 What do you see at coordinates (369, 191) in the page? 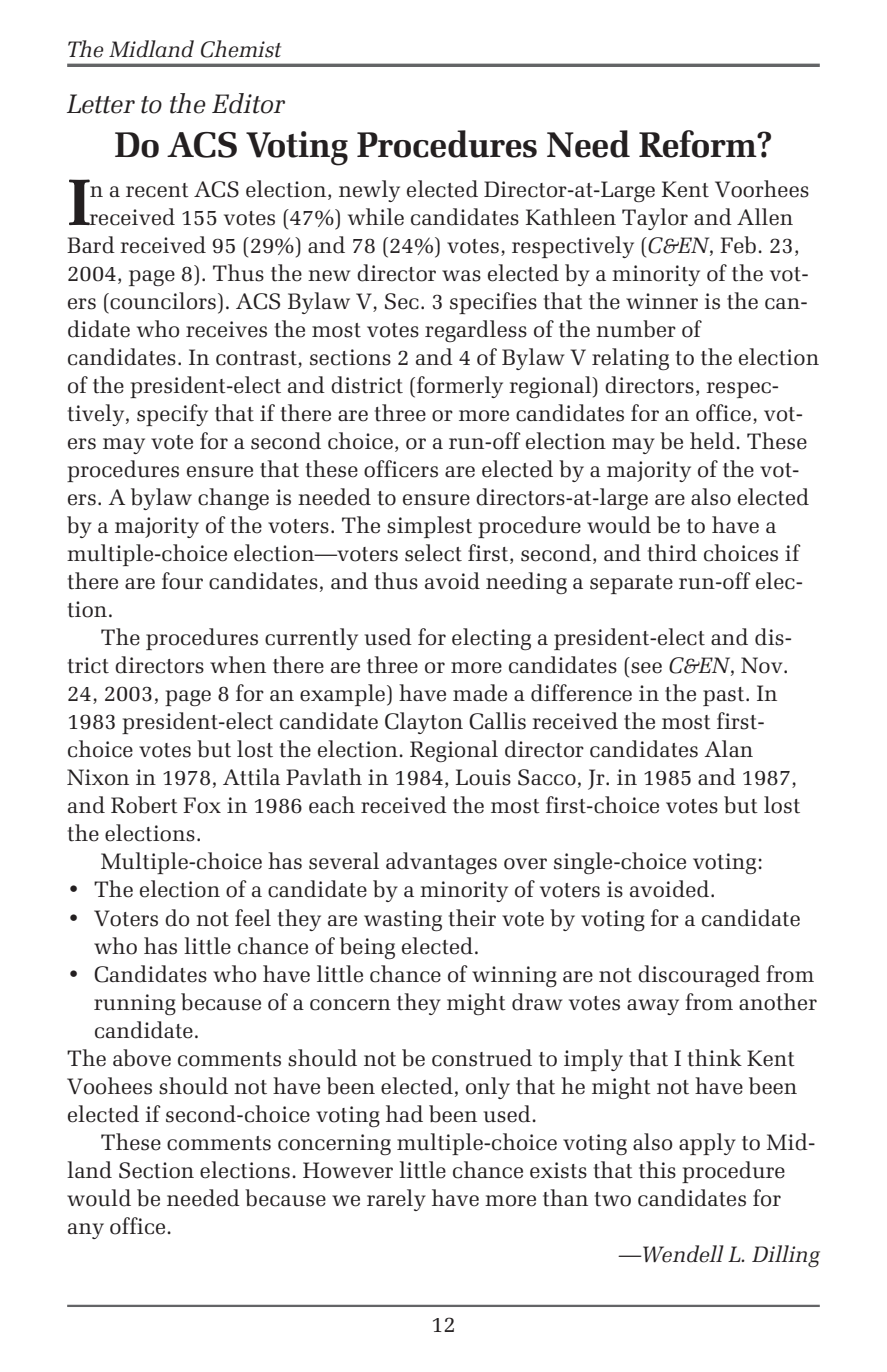
I see `newly` at bounding box center [369, 191].
